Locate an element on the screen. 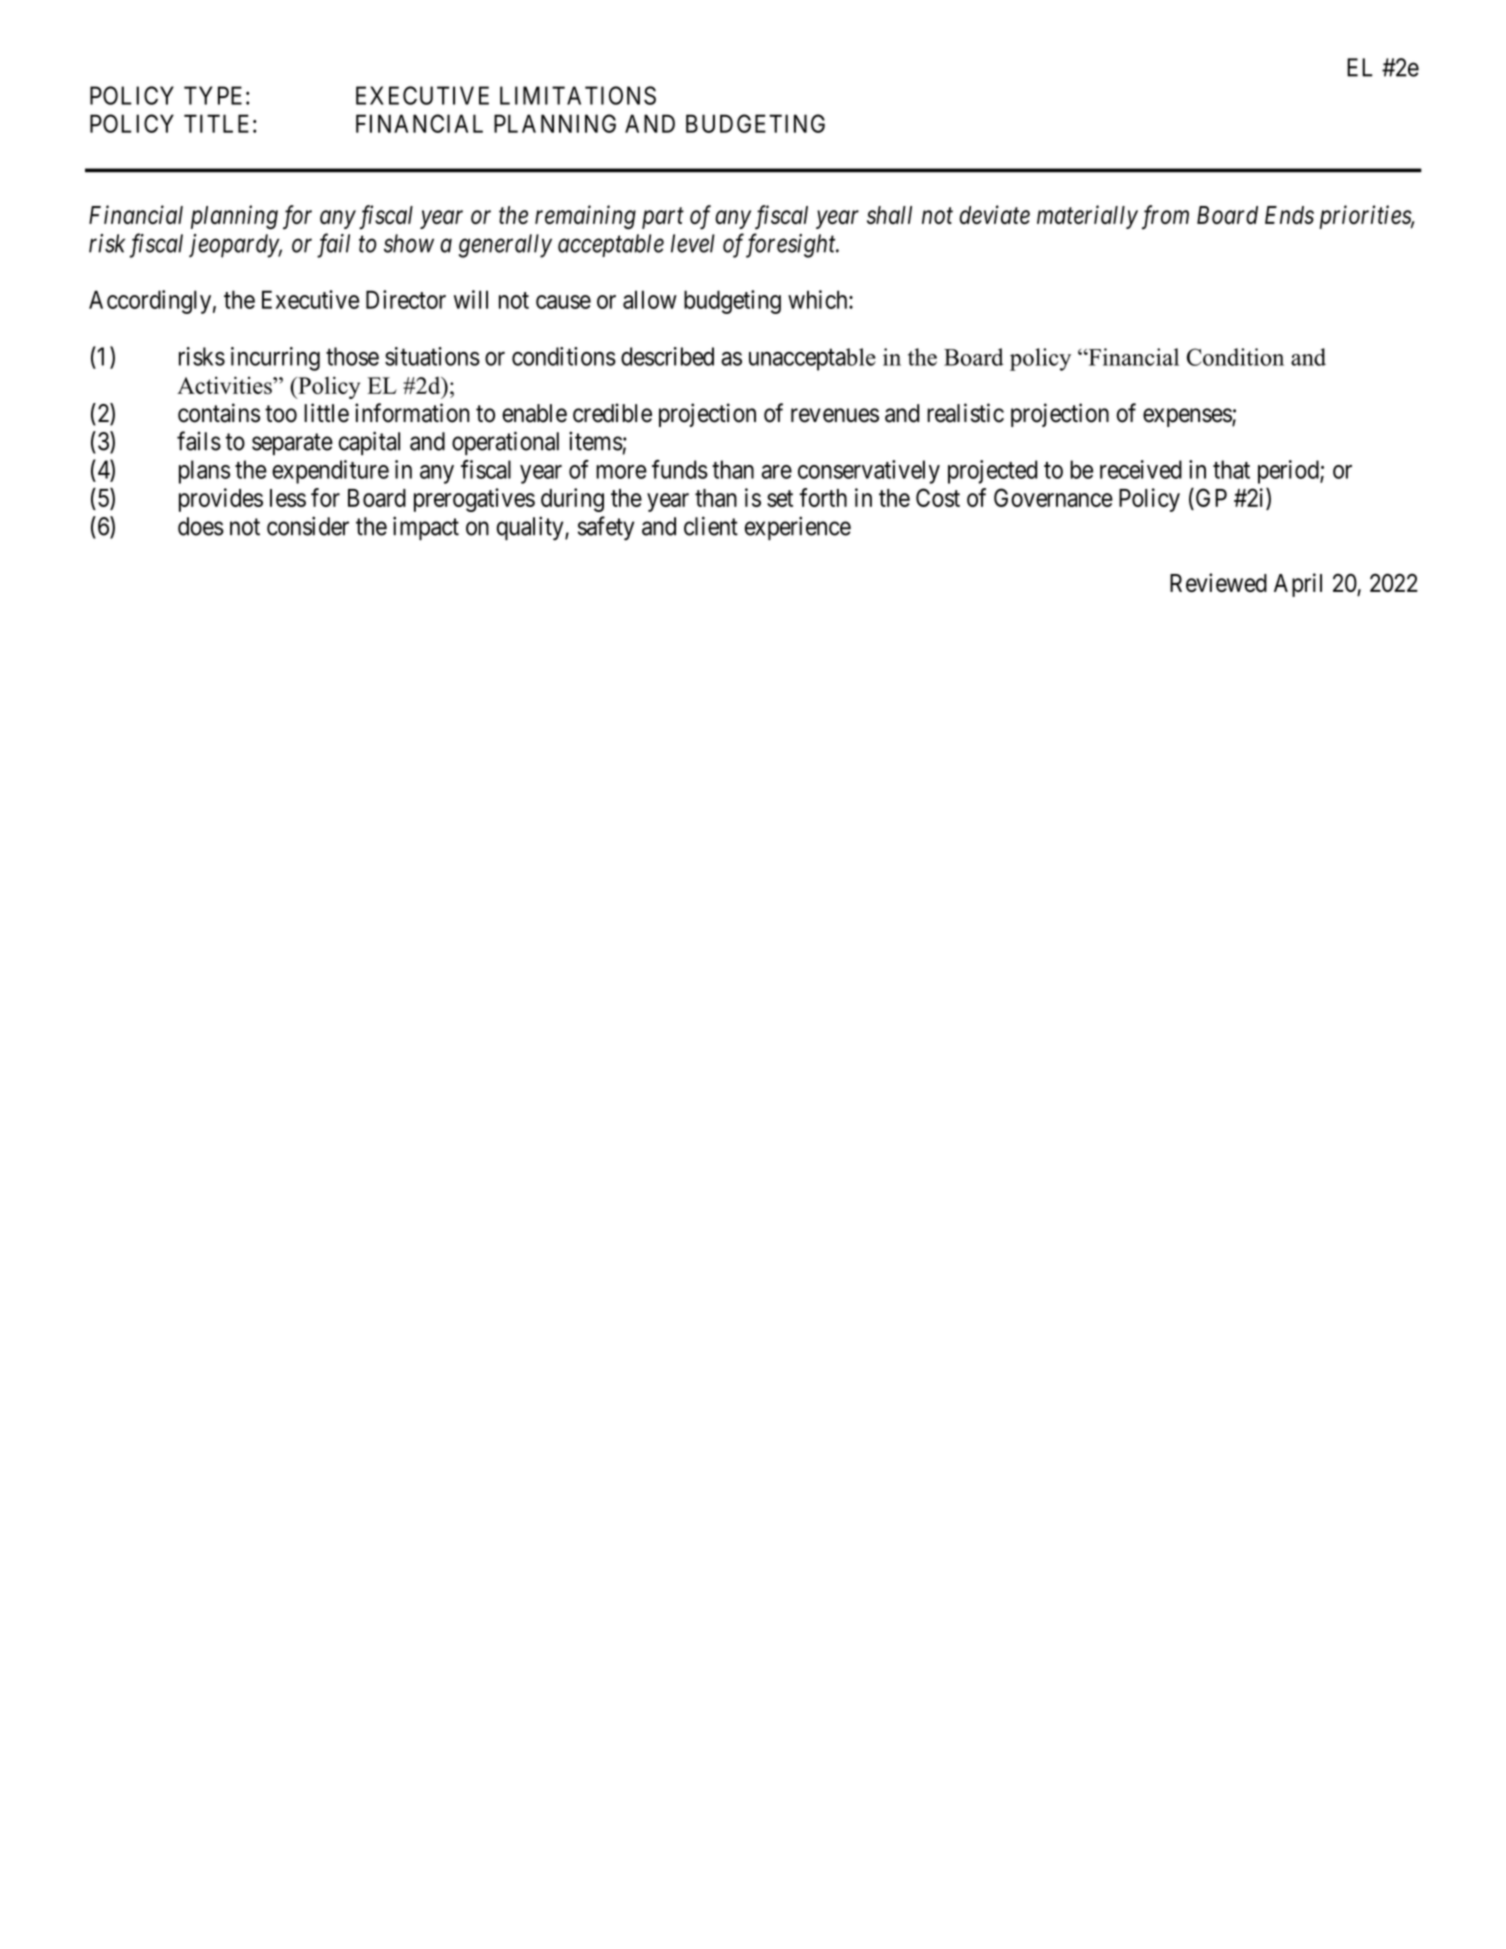 The width and height of the screenshot is (1506, 1949). from is located at coordinates (1165, 217).
